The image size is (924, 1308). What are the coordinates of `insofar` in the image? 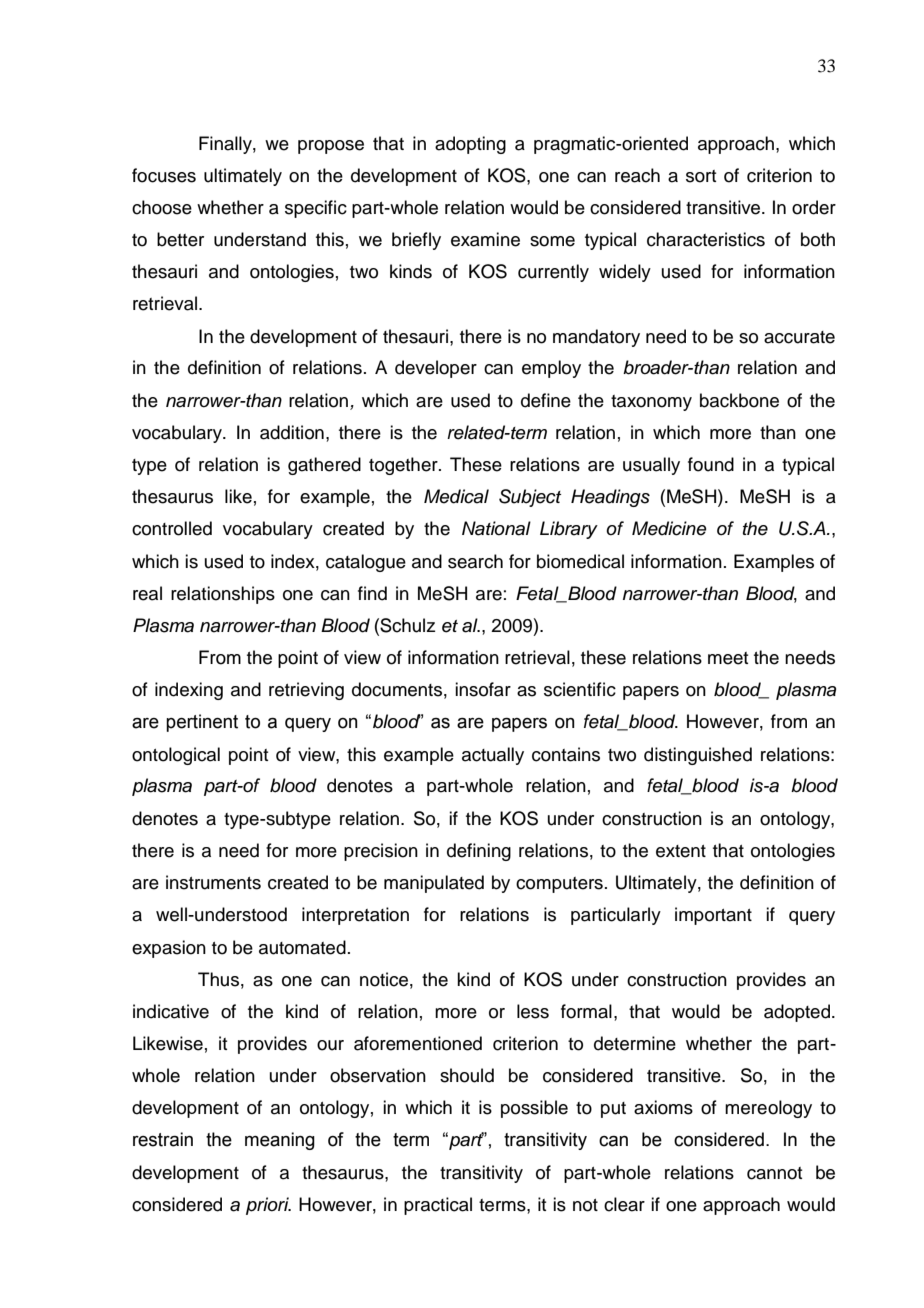 It's located at (483, 689).
